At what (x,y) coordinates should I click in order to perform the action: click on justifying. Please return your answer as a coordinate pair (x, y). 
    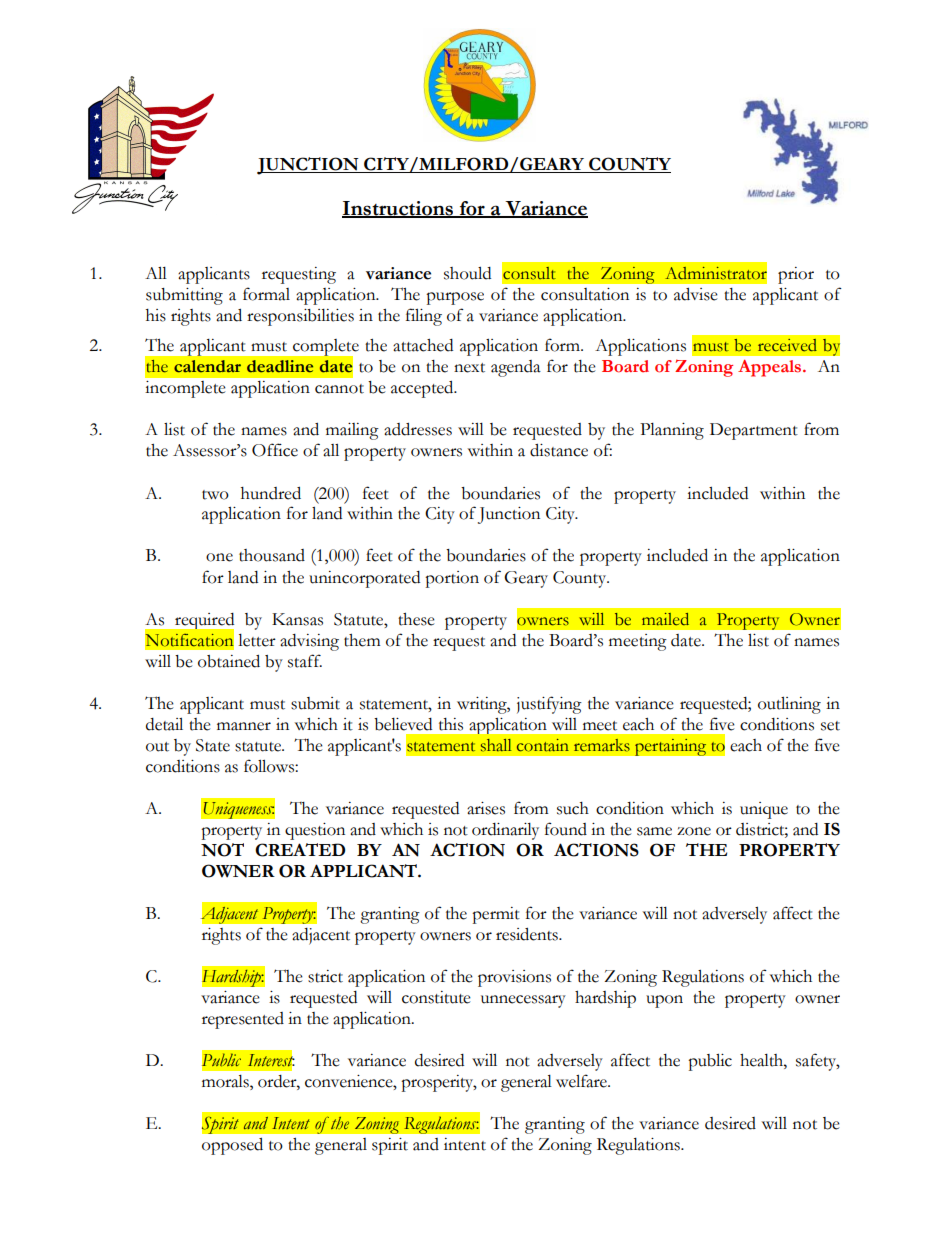
    Looking at the image, I should click on (549, 705).
